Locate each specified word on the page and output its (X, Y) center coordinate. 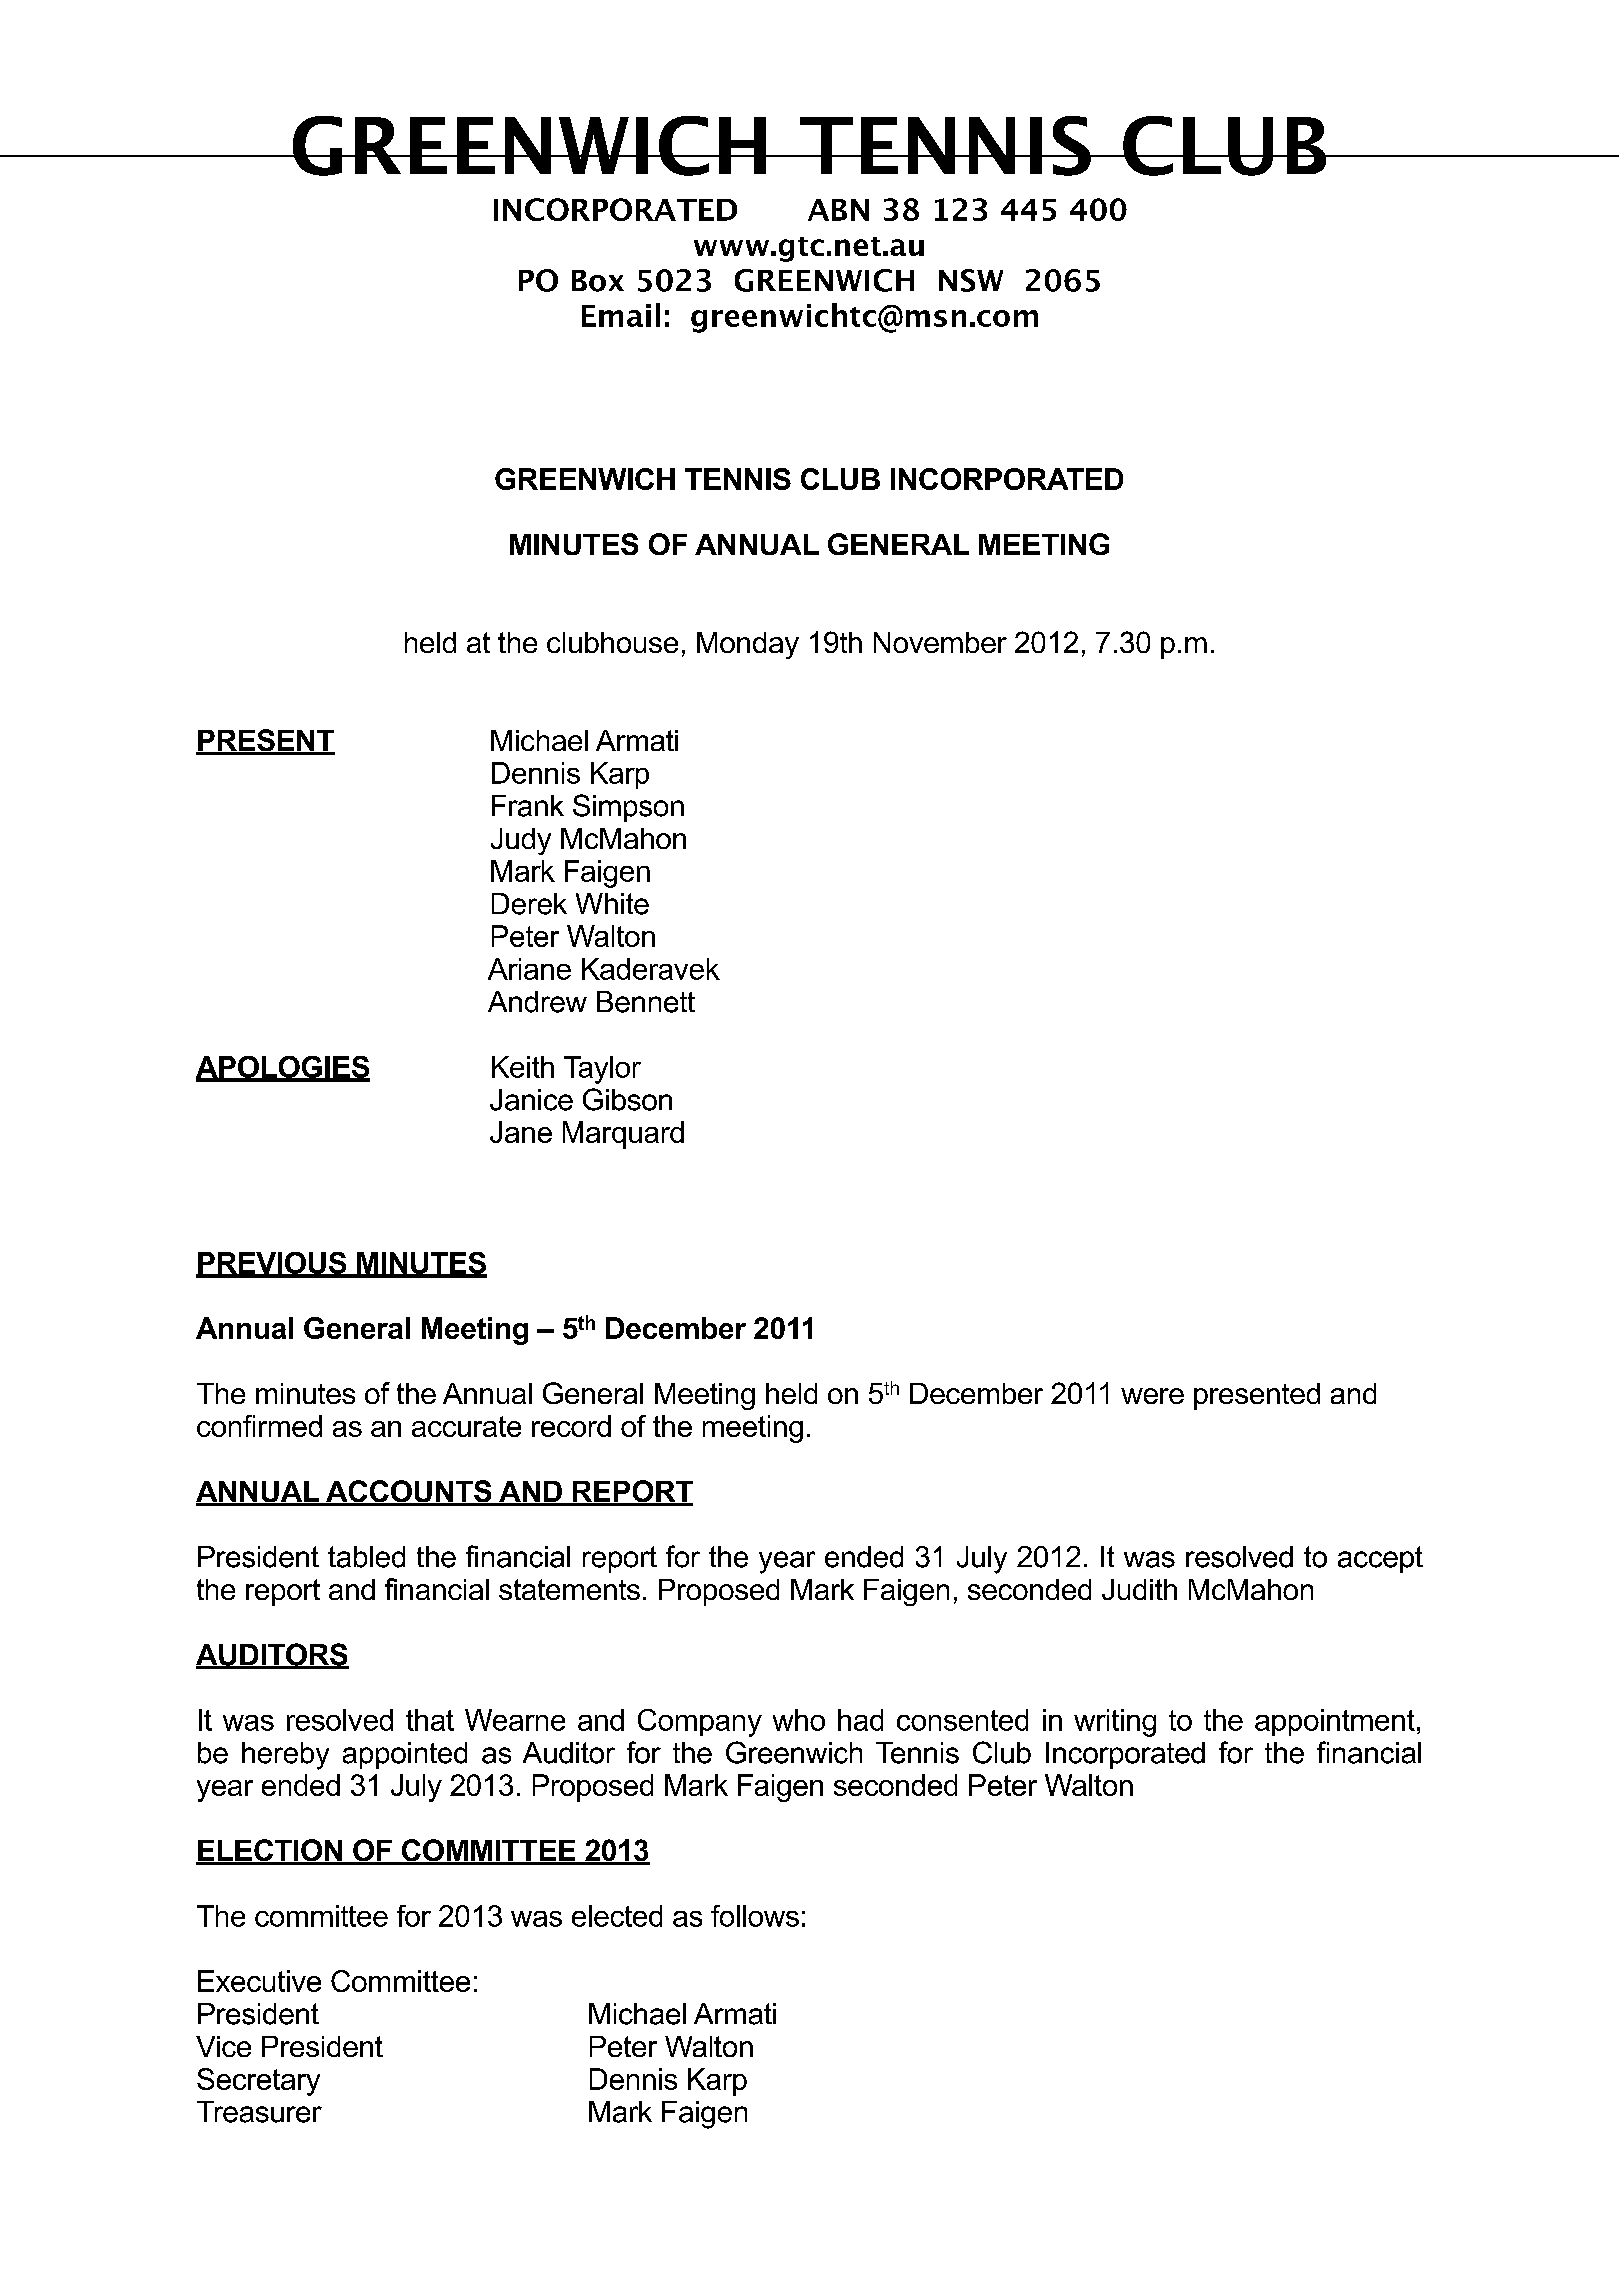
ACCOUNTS (409, 1492)
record (571, 1426)
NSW (971, 280)
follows (755, 1916)
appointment (1335, 1722)
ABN (838, 210)
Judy (521, 841)
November (940, 642)
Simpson (628, 808)
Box (598, 281)
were (1152, 1396)
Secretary (258, 2082)
